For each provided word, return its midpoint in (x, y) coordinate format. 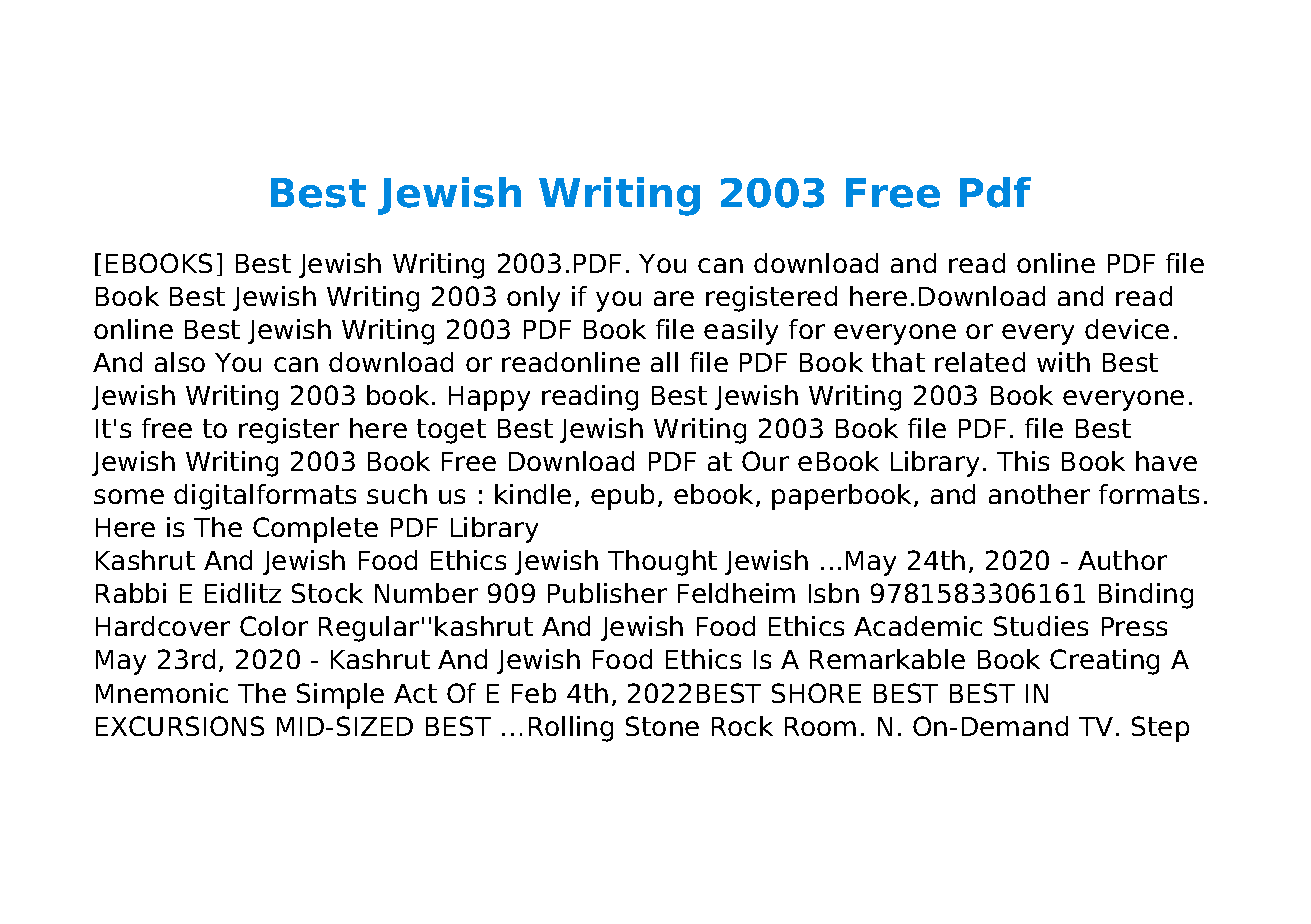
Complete (315, 530)
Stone (662, 726)
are (674, 298)
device (1127, 329)
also (180, 362)
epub (622, 497)
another (1039, 494)
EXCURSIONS (180, 726)
